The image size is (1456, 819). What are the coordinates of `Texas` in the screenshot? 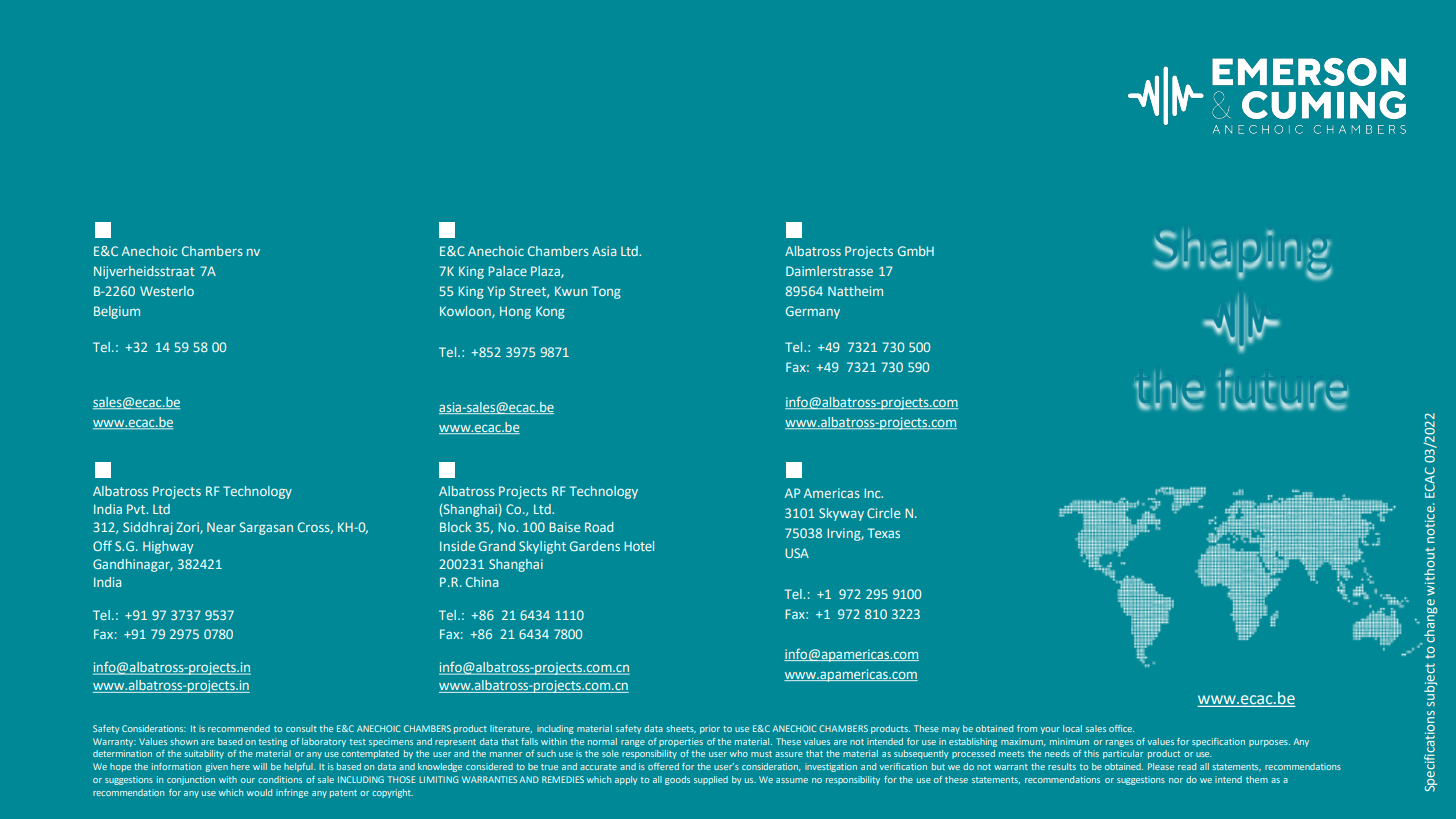 It's located at (884, 533).
